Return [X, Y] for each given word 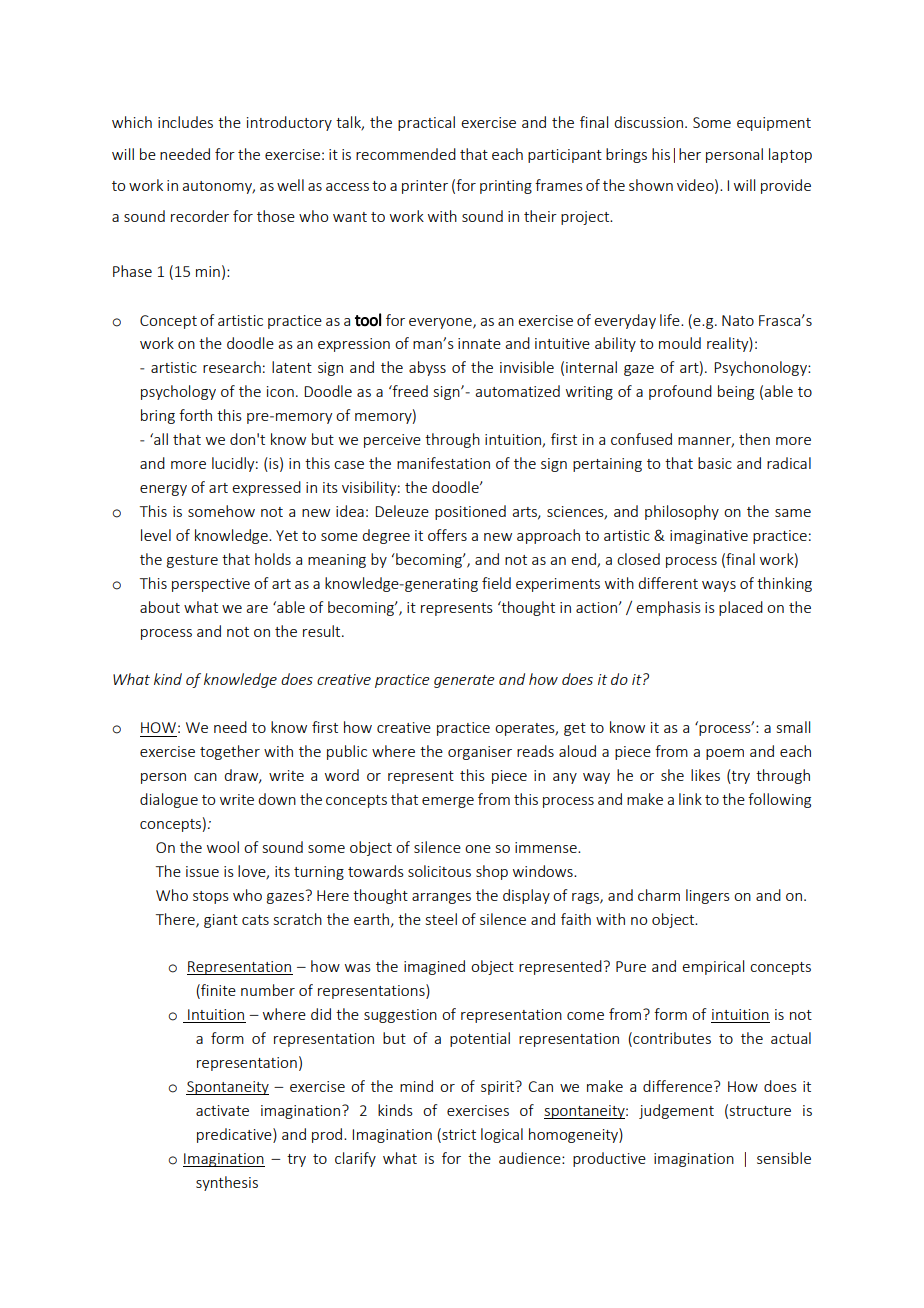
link [690, 799]
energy [163, 490]
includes [185, 122]
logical [502, 1135]
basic [715, 463]
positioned [470, 512]
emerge [448, 802]
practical [426, 123]
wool [223, 847]
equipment [774, 124]
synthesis [227, 1183]
